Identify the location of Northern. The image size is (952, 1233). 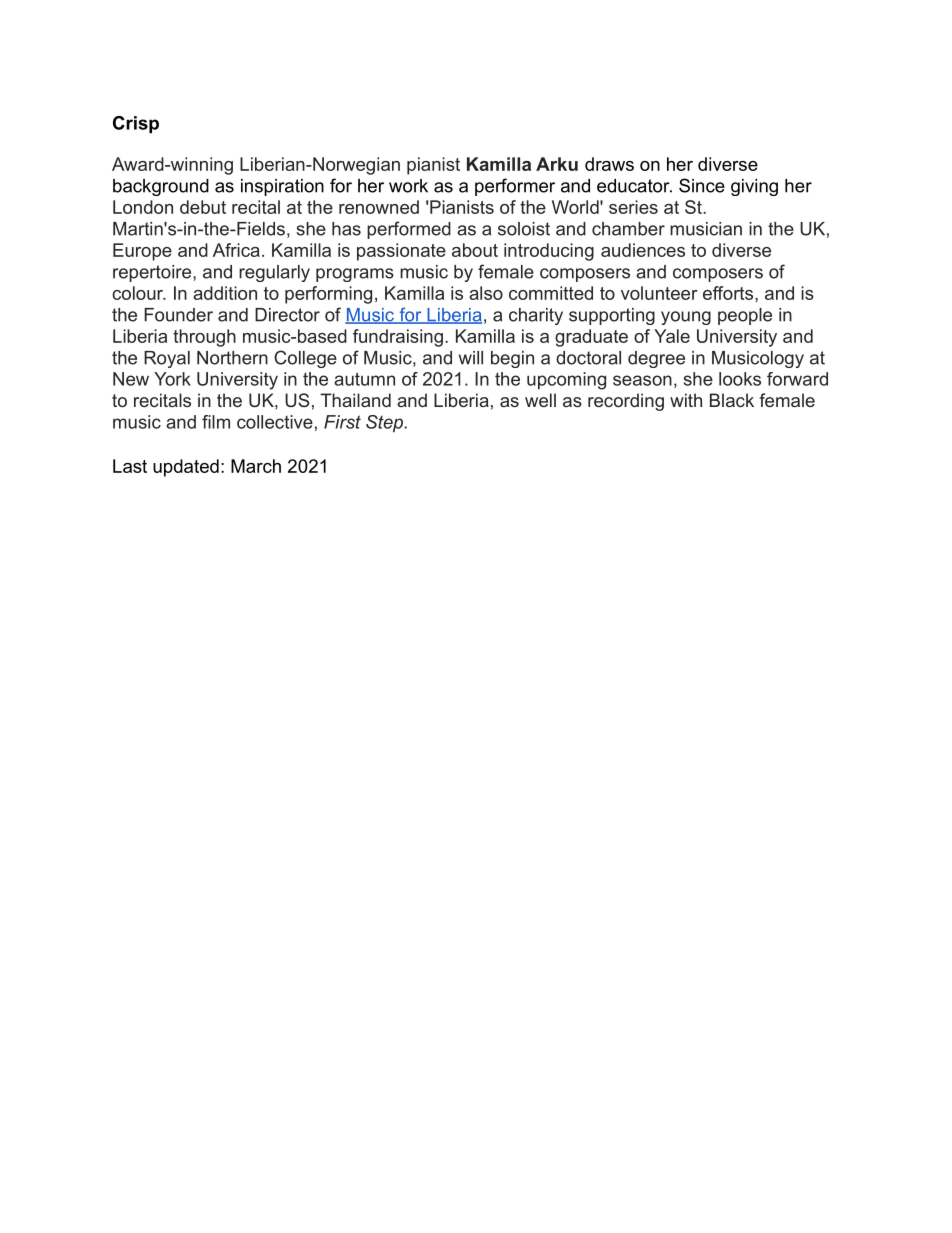
(232, 358).
